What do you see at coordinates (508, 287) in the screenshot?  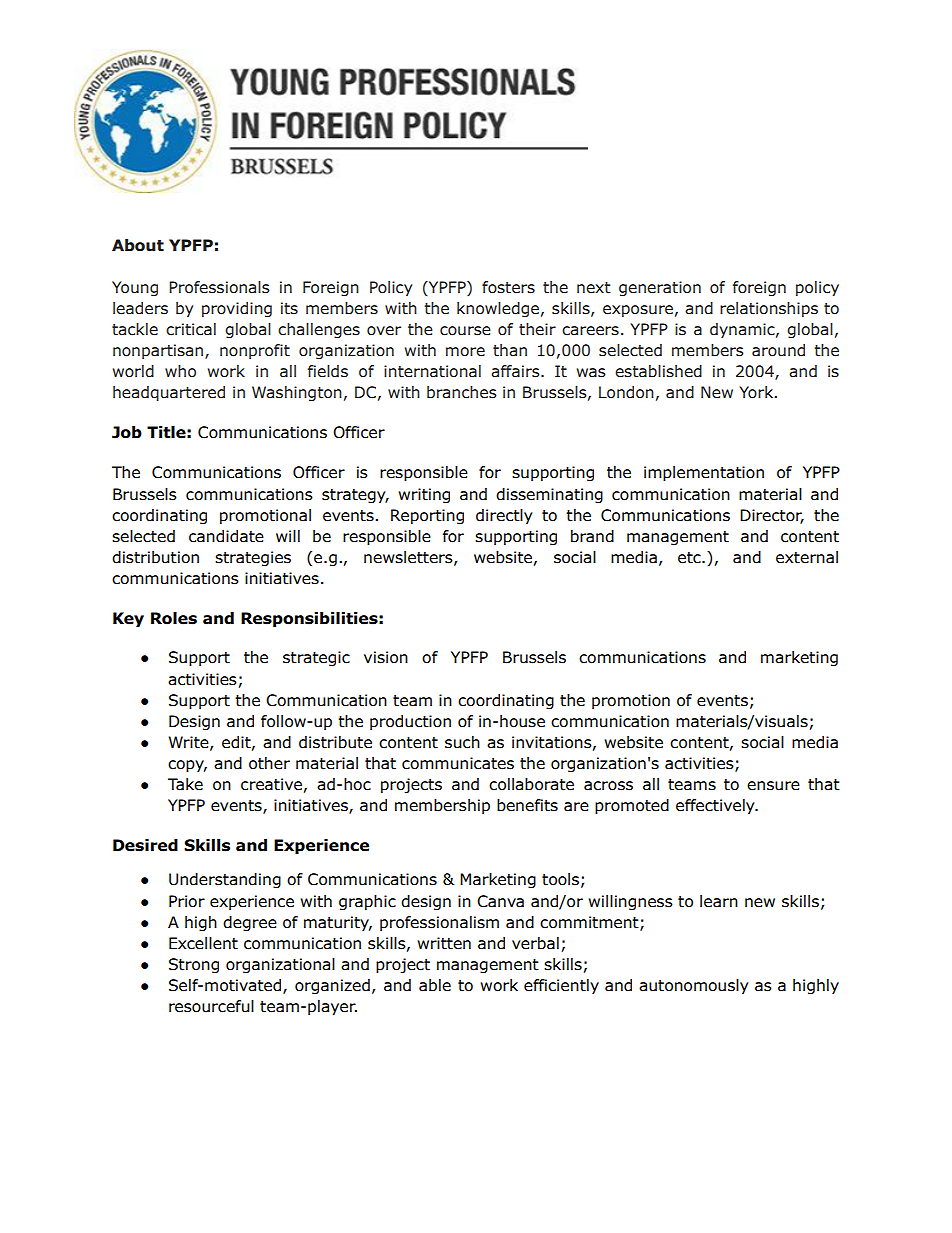 I see `fosters` at bounding box center [508, 287].
